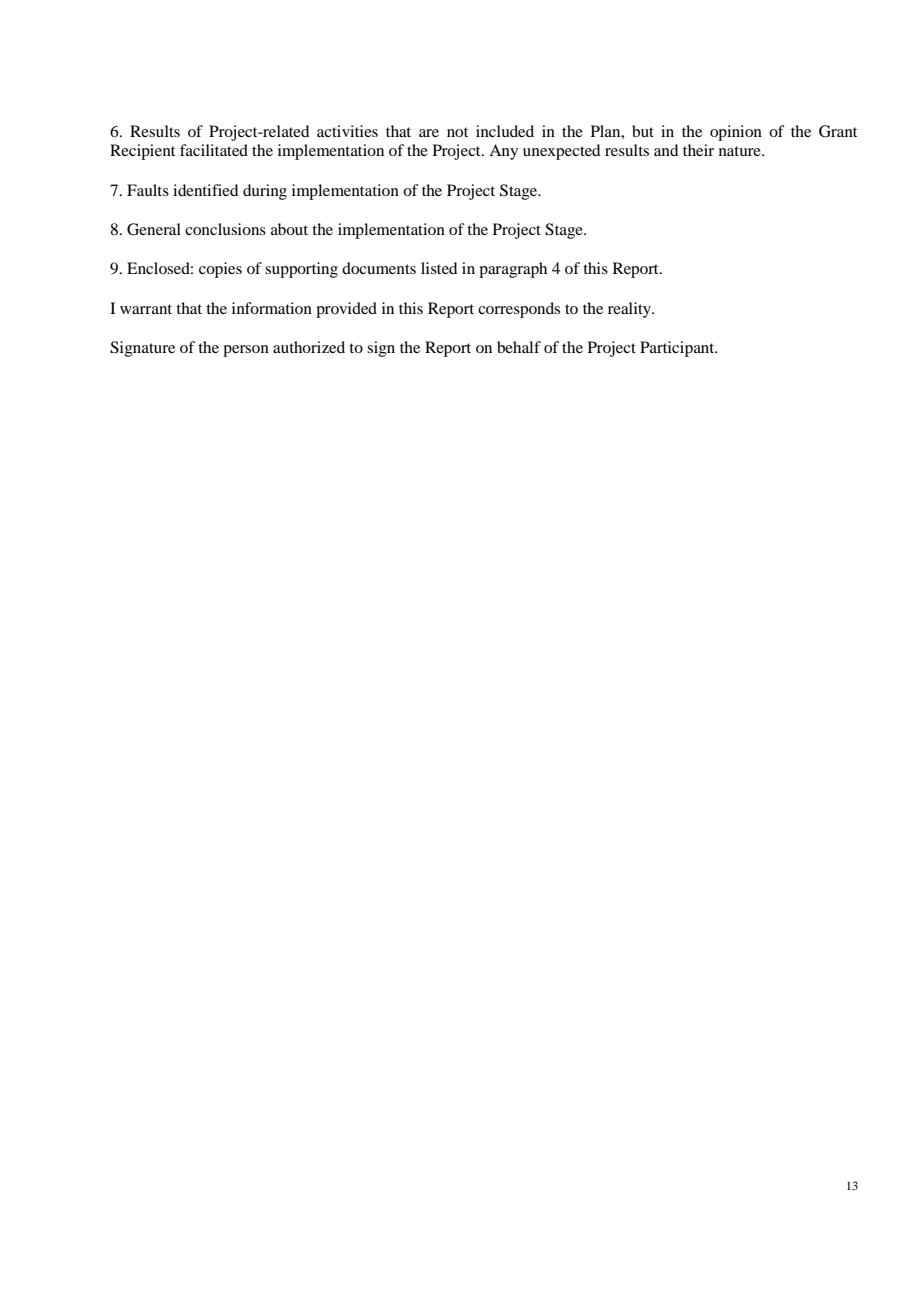 The width and height of the screenshot is (924, 1308). I want to click on copies, so click(220, 270).
